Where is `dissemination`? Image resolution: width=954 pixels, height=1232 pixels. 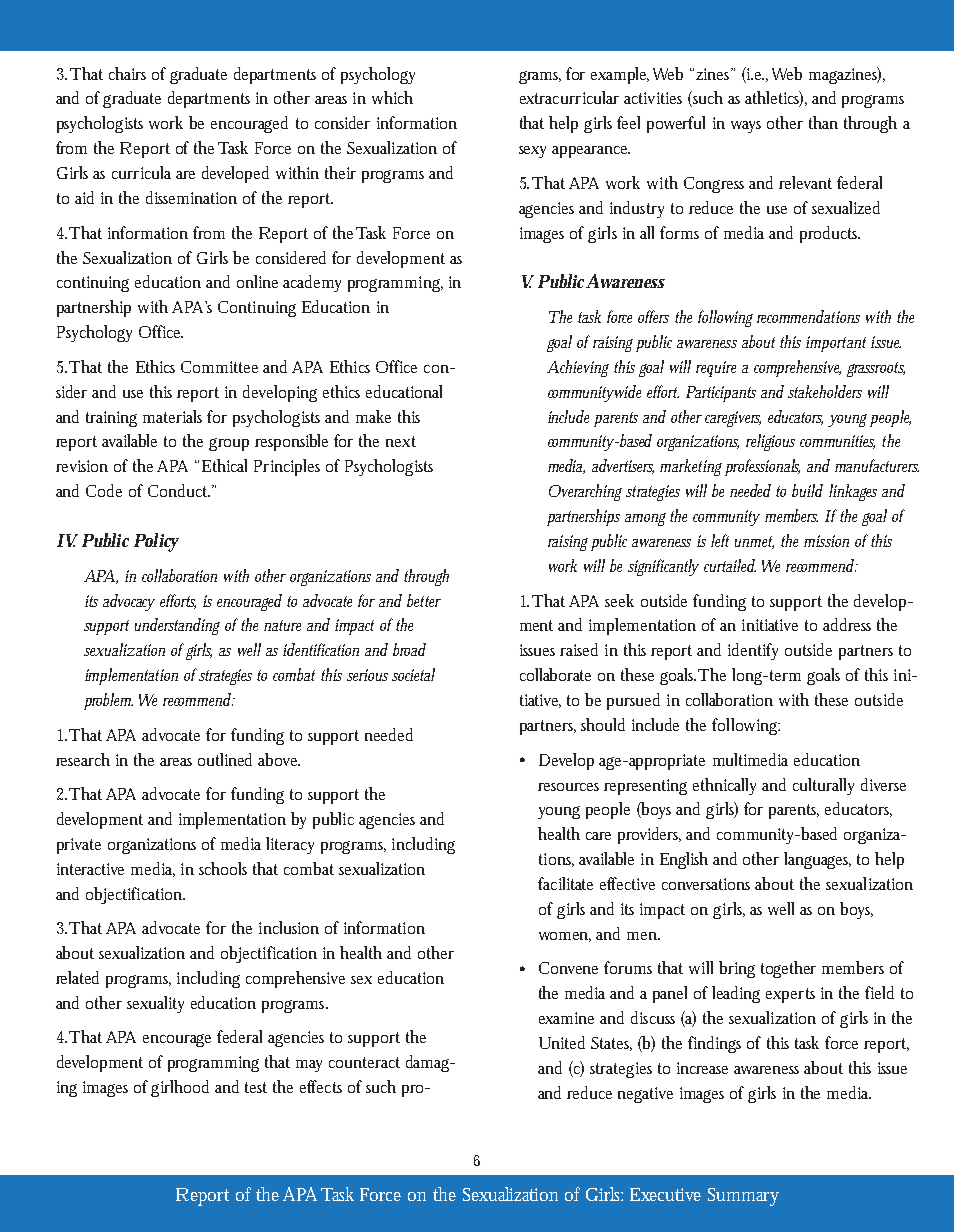 dissemination is located at coordinates (191, 197).
